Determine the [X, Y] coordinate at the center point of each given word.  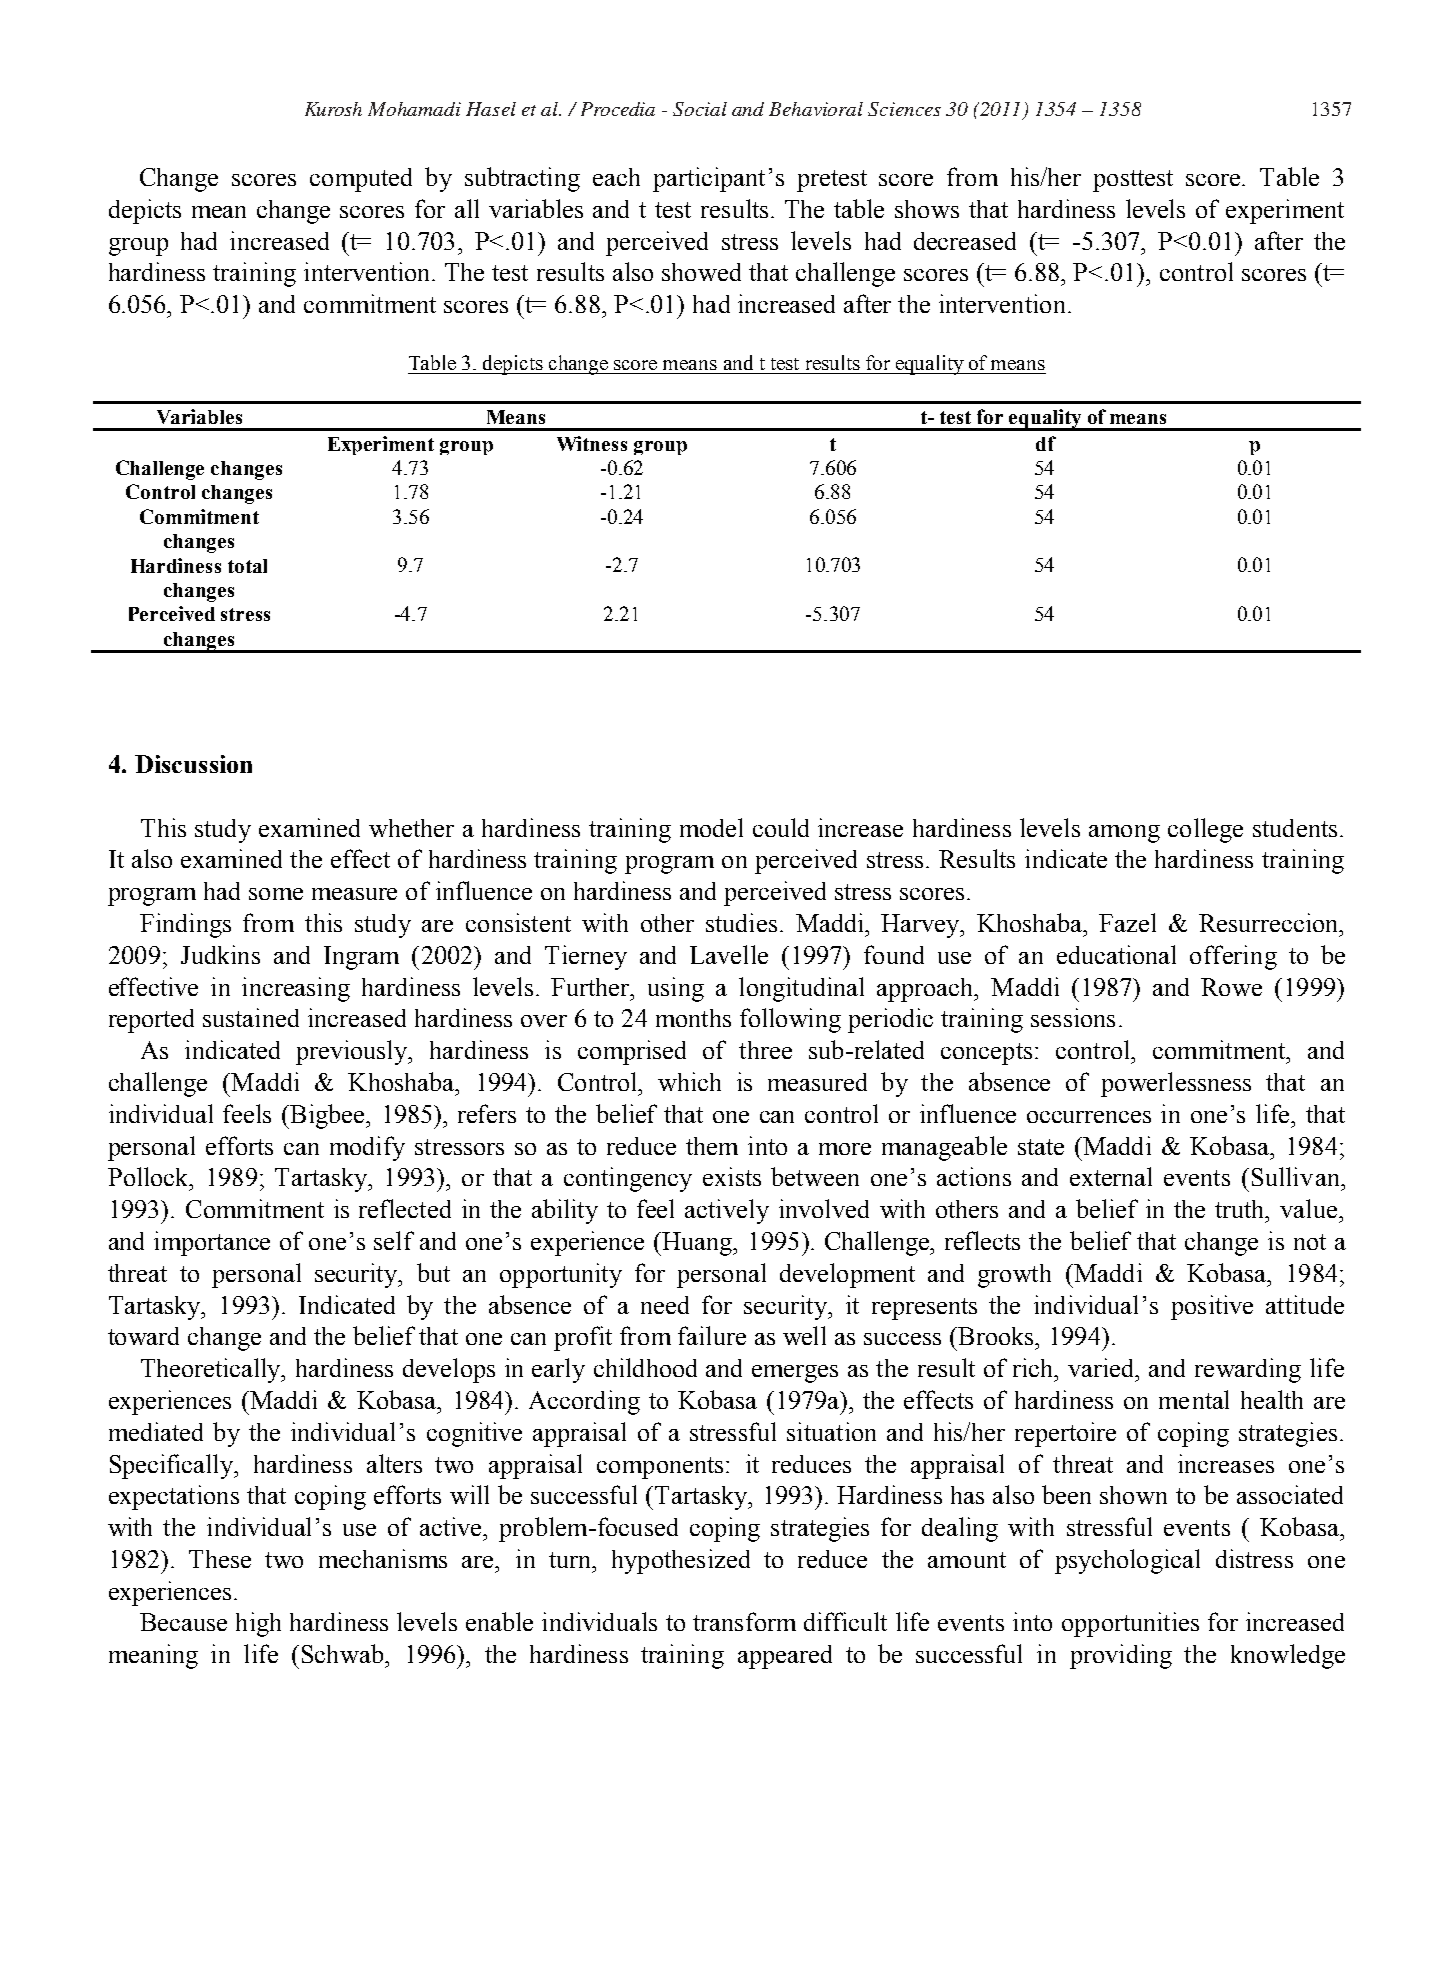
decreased [965, 241]
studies [741, 922]
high [258, 1624]
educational [1116, 954]
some [276, 894]
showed [701, 272]
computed [361, 180]
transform [744, 1621]
